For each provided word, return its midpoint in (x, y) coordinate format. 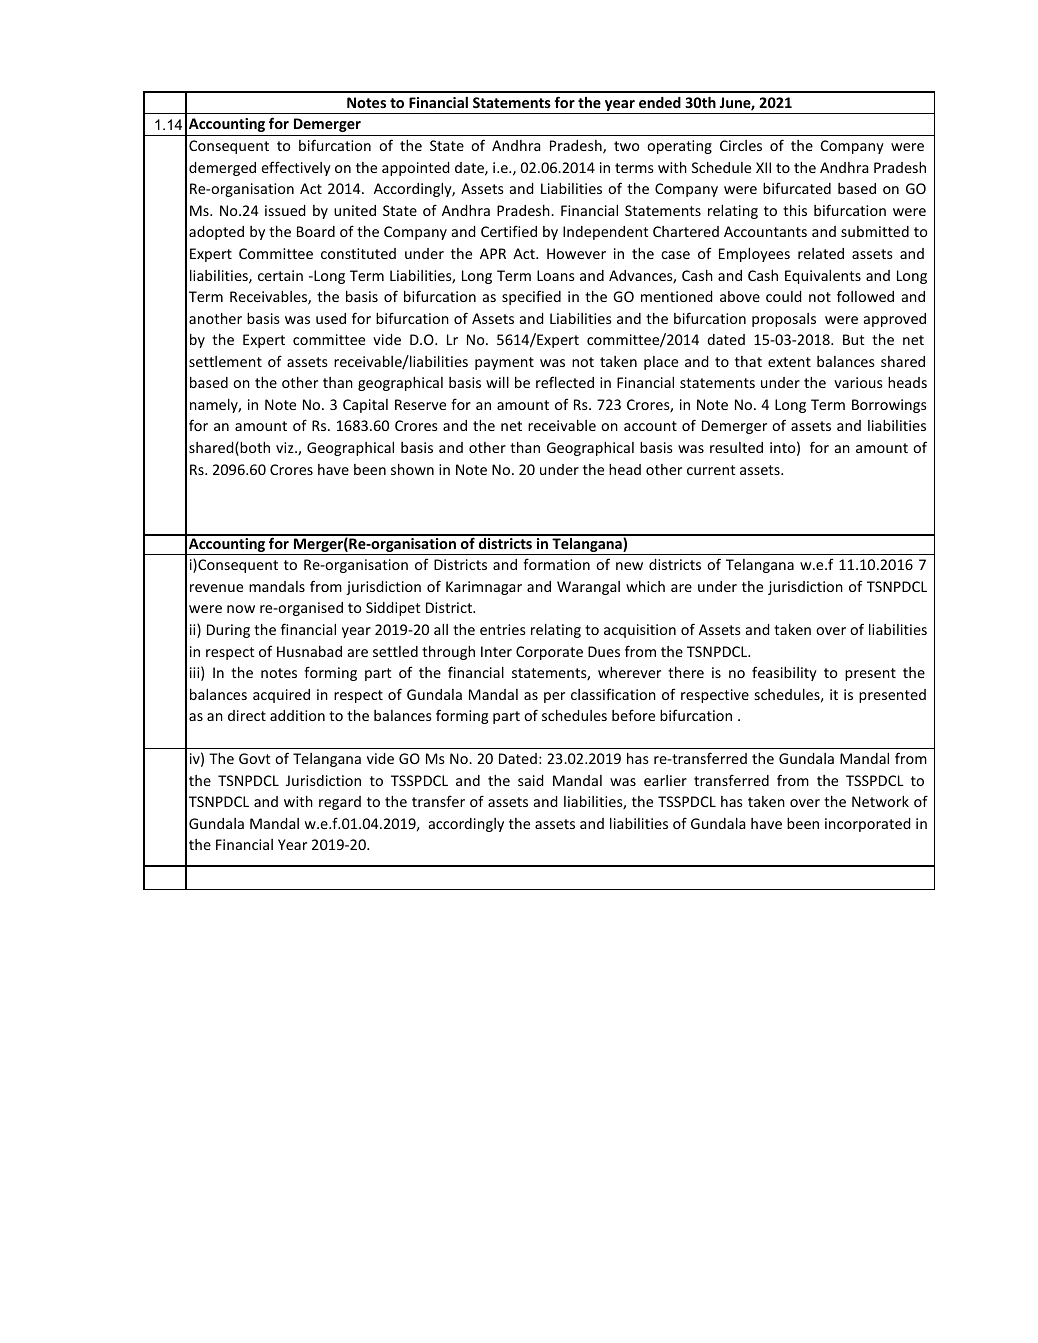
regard (340, 803)
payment (504, 363)
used (331, 318)
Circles (741, 145)
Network (880, 801)
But (854, 339)
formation (556, 564)
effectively (296, 168)
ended (660, 102)
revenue (216, 588)
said (530, 780)
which (645, 586)
